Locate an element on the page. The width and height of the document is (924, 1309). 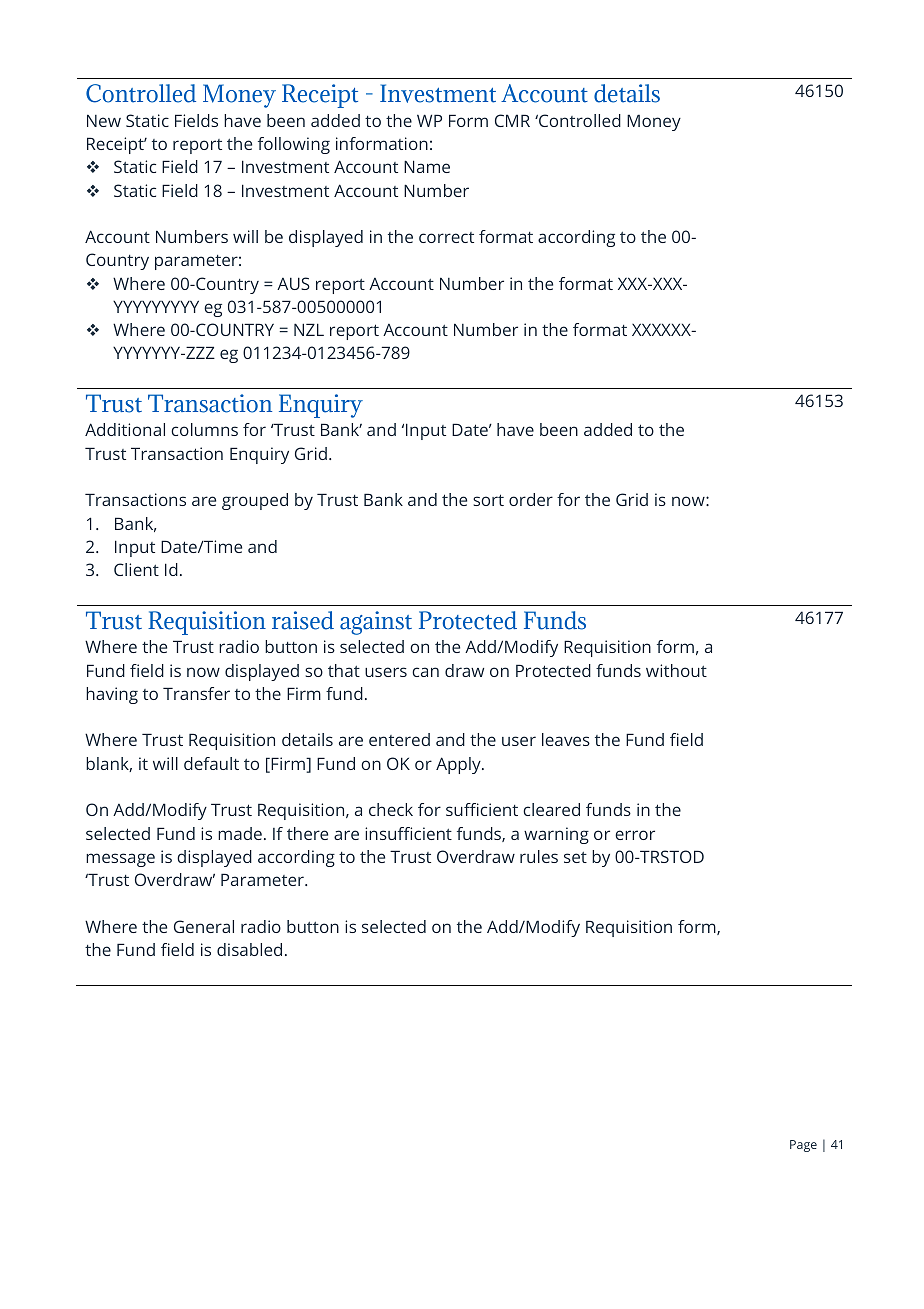
Name is located at coordinates (427, 166).
